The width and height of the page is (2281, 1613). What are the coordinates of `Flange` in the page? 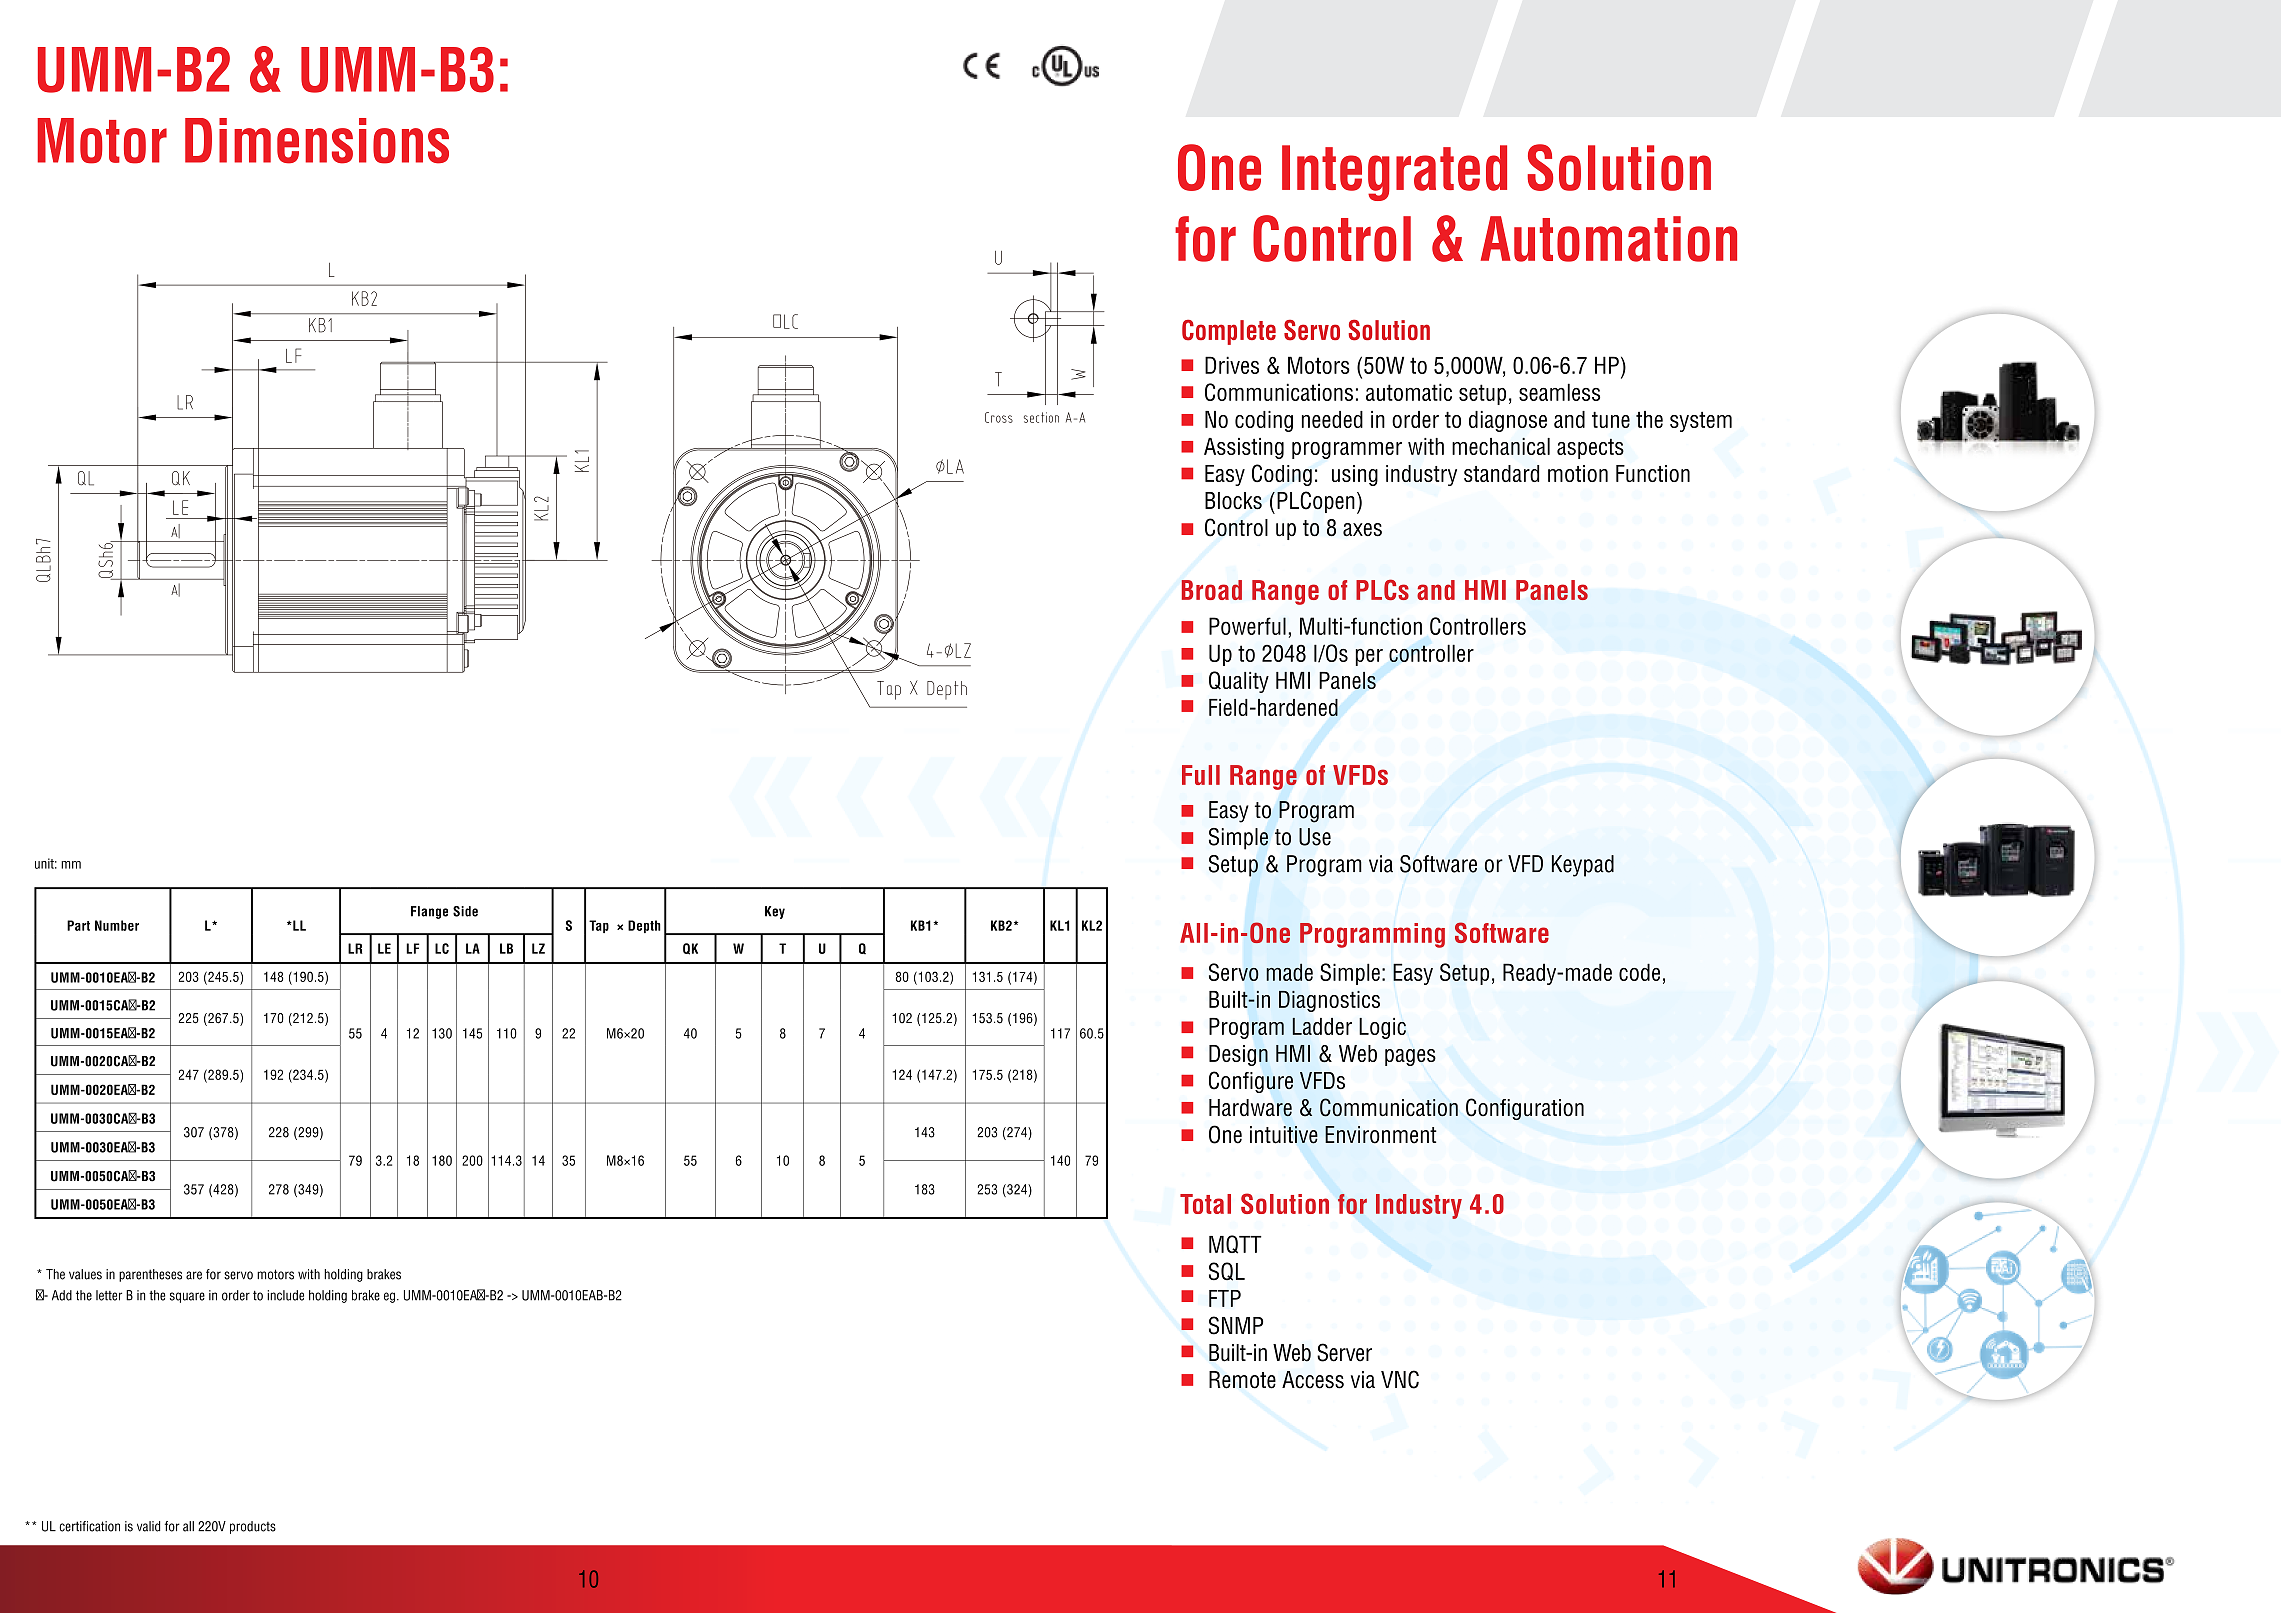 It's located at (429, 912).
